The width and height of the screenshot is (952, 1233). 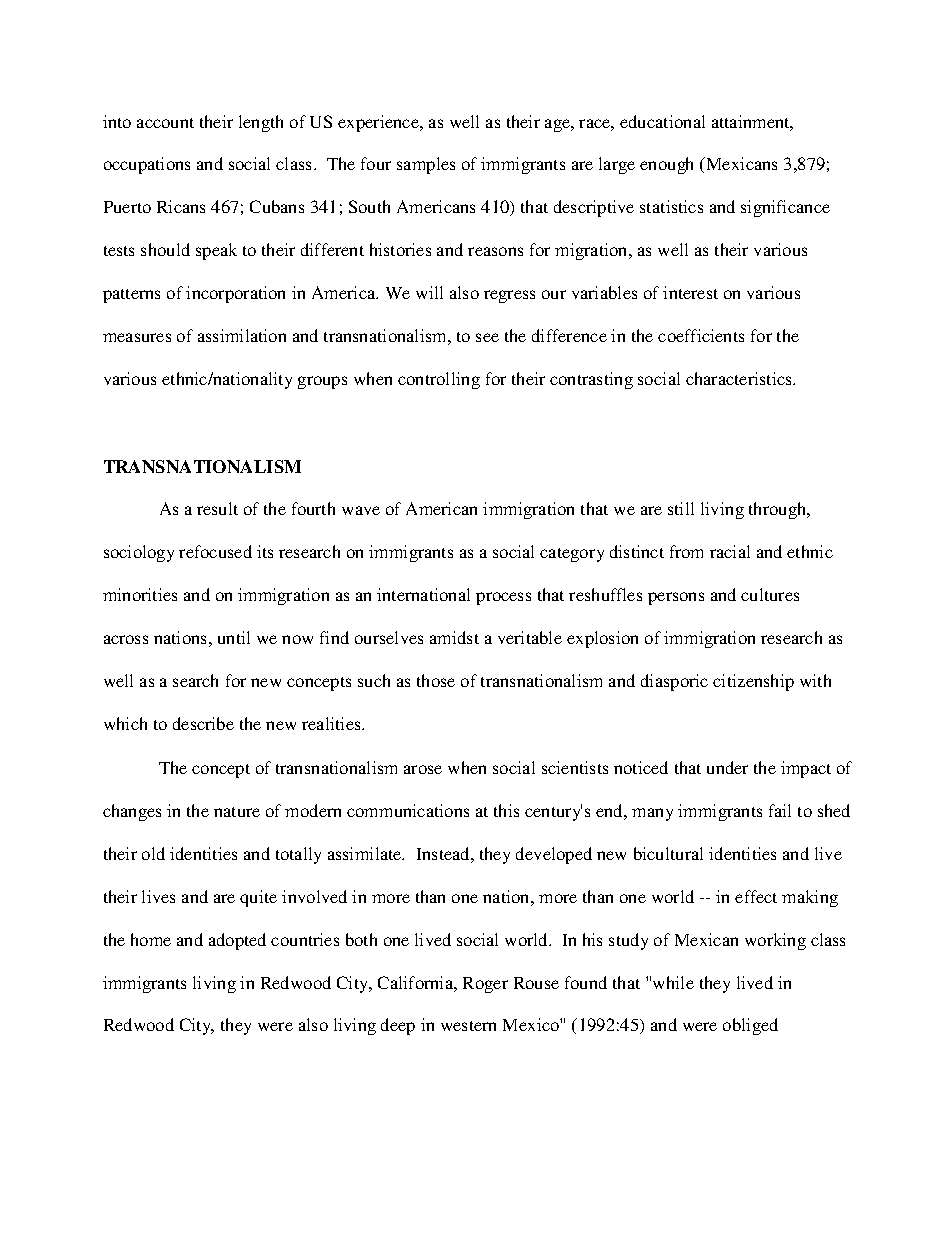 What do you see at coordinates (426, 165) in the screenshot?
I see `samples` at bounding box center [426, 165].
